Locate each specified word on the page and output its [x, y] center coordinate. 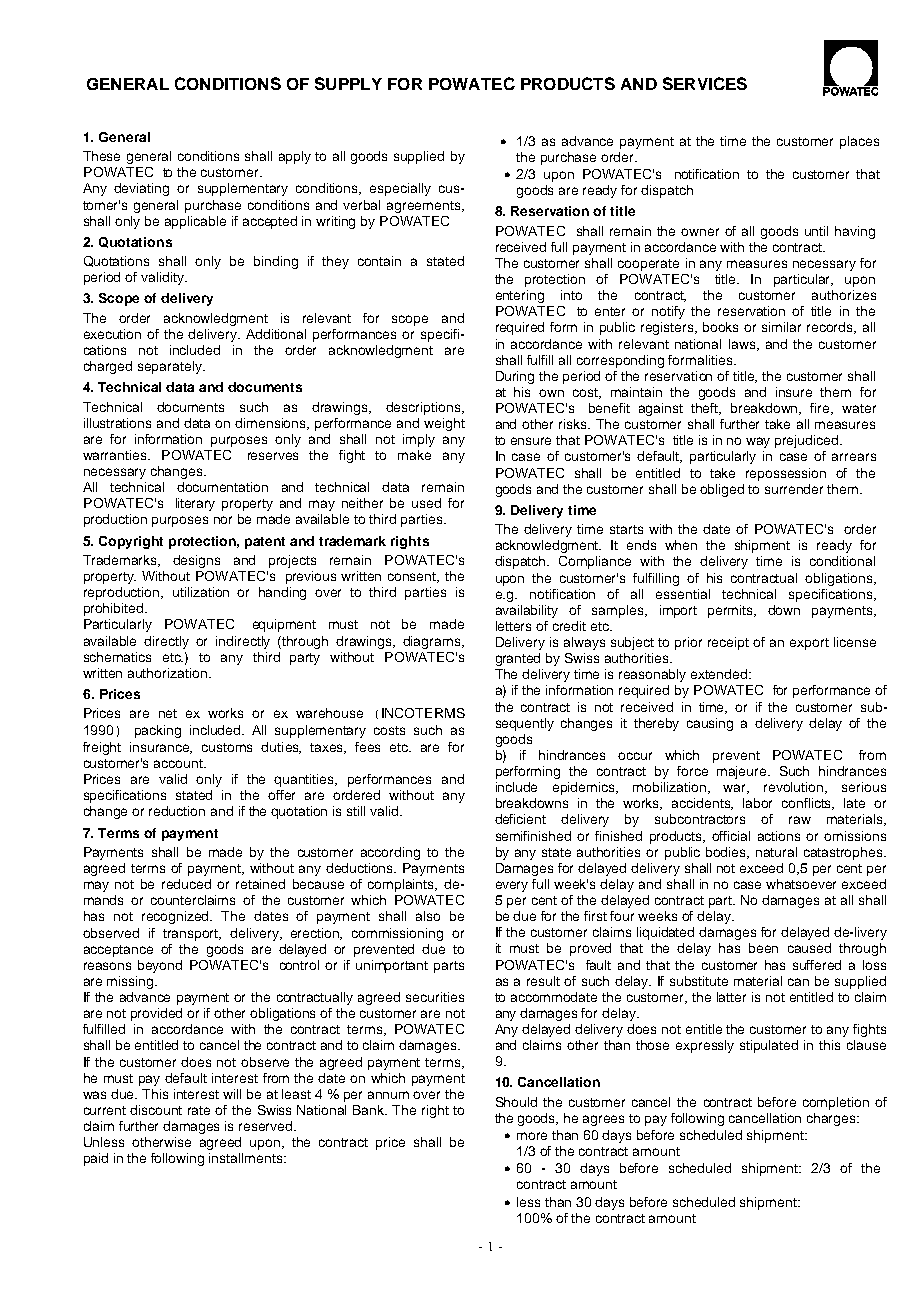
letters [513, 626]
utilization [201, 592]
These [101, 156]
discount [156, 1110]
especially [400, 189]
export [809, 644]
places [859, 142]
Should [516, 1102]
